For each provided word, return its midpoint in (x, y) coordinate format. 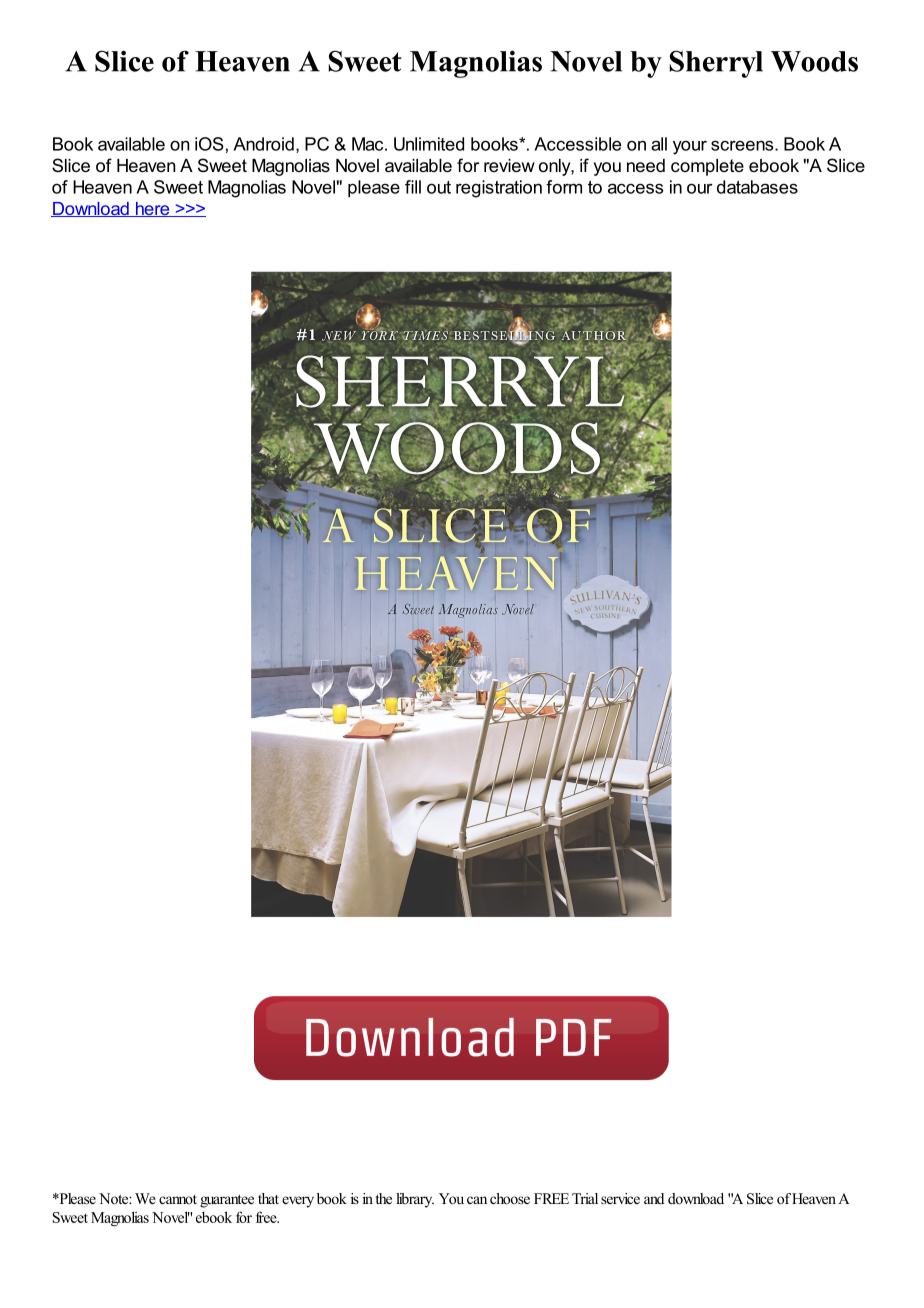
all (659, 144)
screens (743, 145)
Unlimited (429, 144)
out (439, 187)
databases (757, 187)
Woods (814, 61)
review (509, 165)
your (690, 147)
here (152, 209)
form (564, 187)
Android (263, 144)
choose (510, 1198)
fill (413, 187)
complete (707, 167)
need (646, 165)
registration (499, 189)
